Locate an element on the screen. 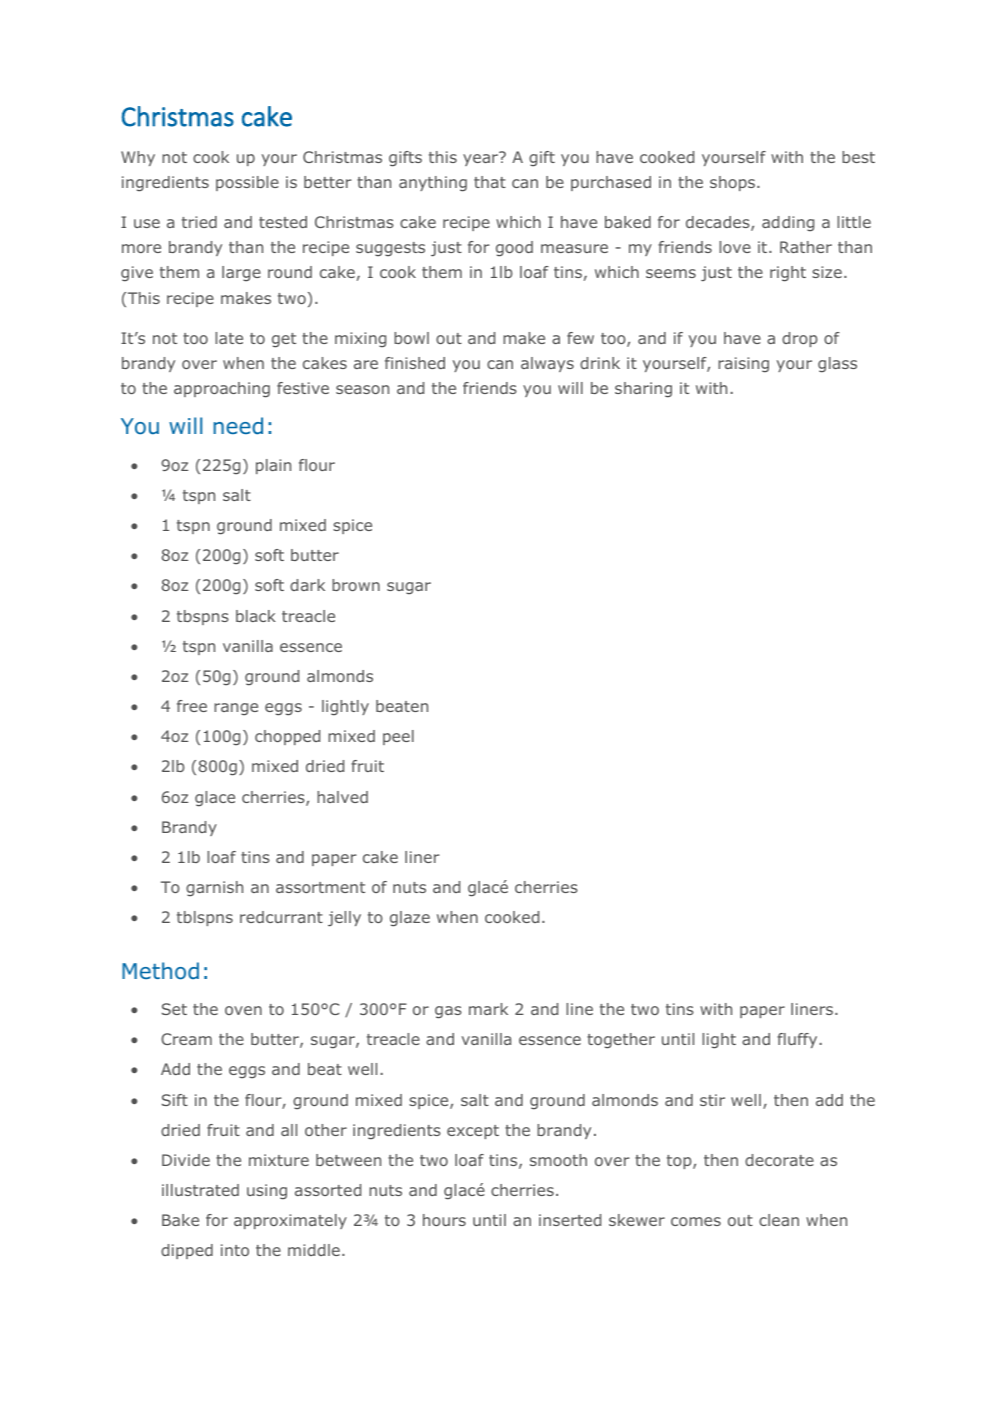  clean is located at coordinates (779, 1220).
